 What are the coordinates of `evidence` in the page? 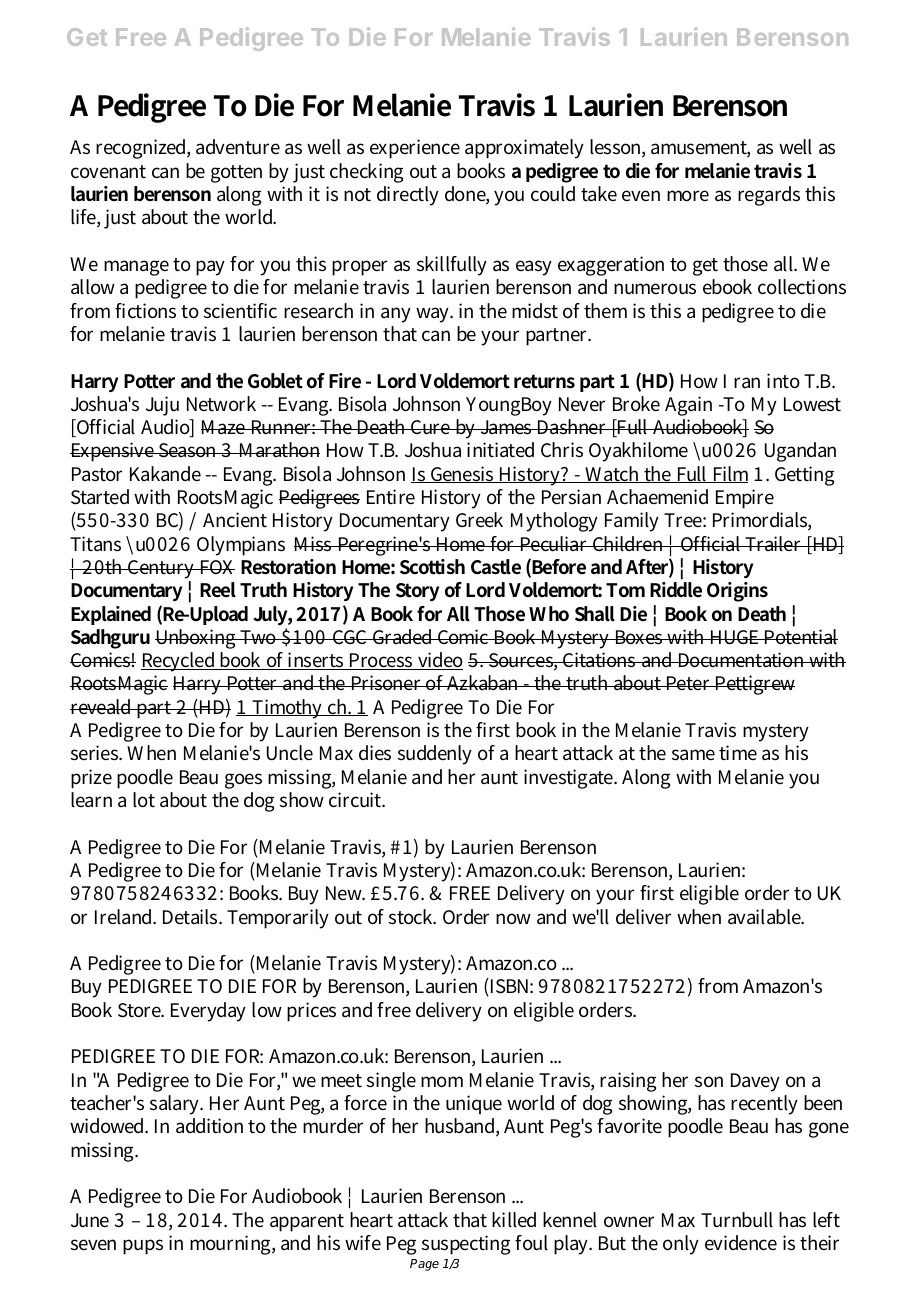 It's located at (741, 1243).
